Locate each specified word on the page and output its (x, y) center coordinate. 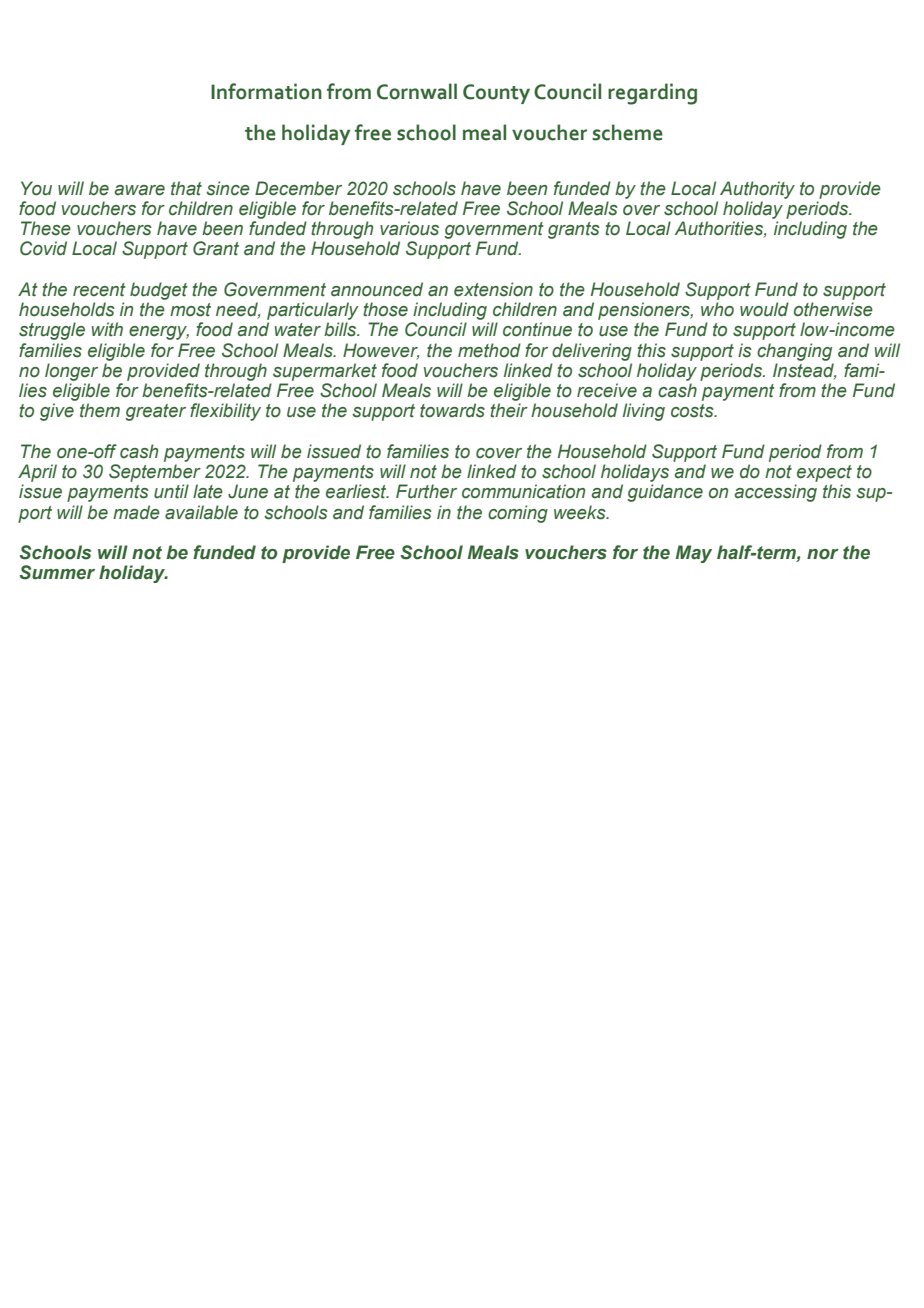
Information (266, 91)
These (46, 228)
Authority (757, 190)
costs (693, 411)
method (489, 350)
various (409, 228)
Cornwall (417, 91)
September (155, 473)
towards (452, 410)
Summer (57, 572)
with (107, 329)
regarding (652, 94)
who (717, 309)
